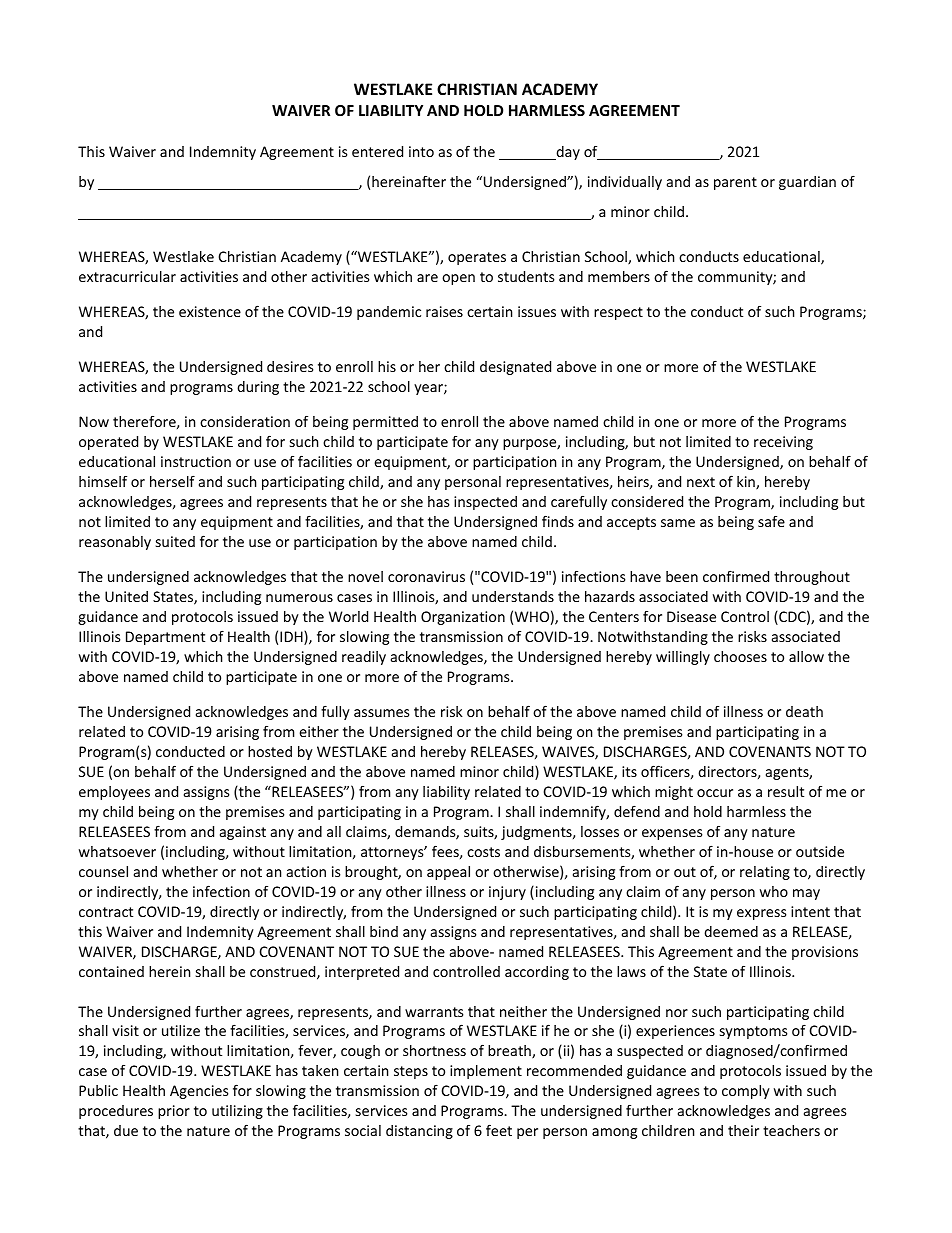 The image size is (952, 1233). Describe the element at coordinates (735, 183) in the screenshot. I see `parent` at that location.
